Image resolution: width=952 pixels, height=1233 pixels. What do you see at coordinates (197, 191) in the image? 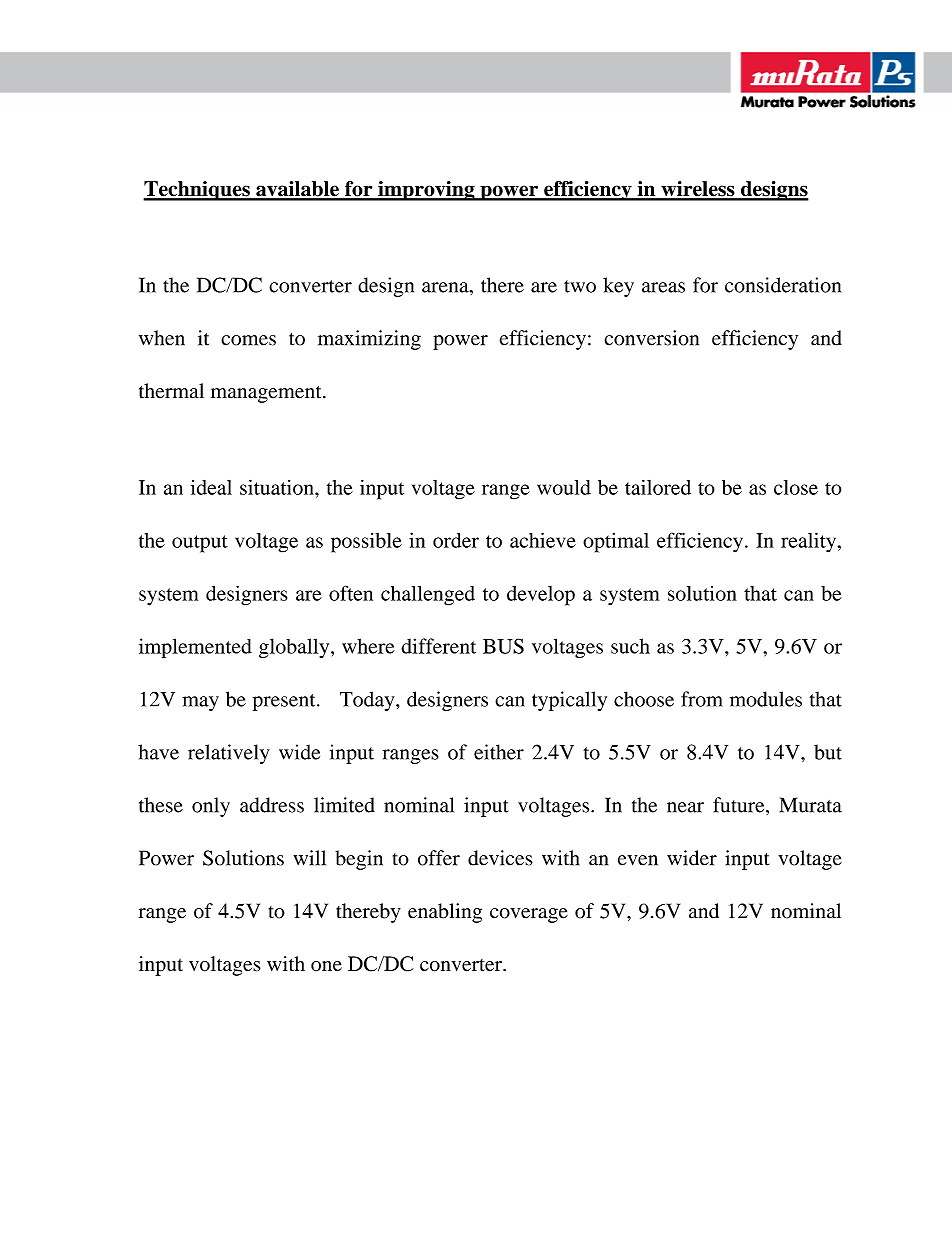
I see `Techniques` at bounding box center [197, 191].
